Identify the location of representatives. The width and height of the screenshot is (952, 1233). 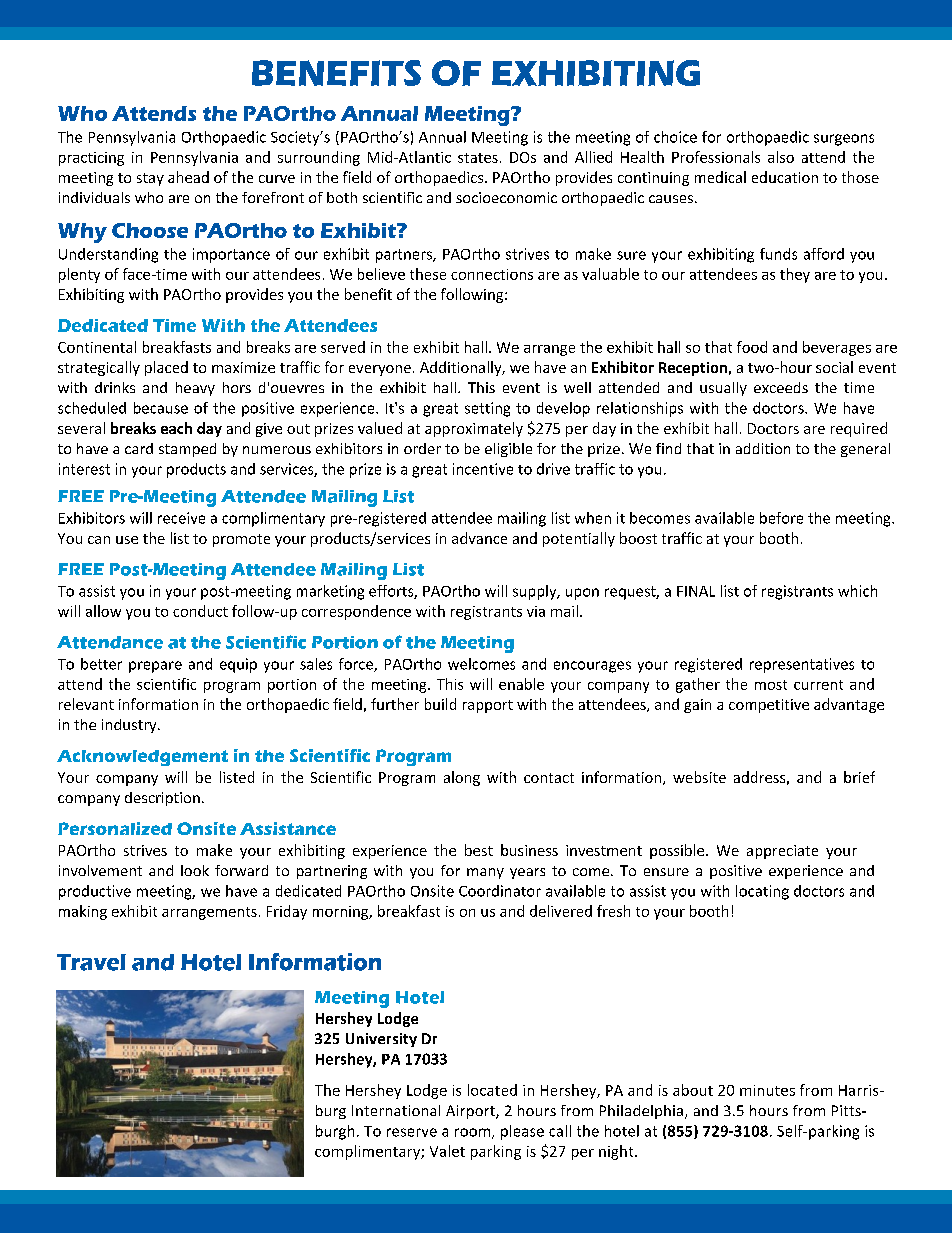
(802, 665).
